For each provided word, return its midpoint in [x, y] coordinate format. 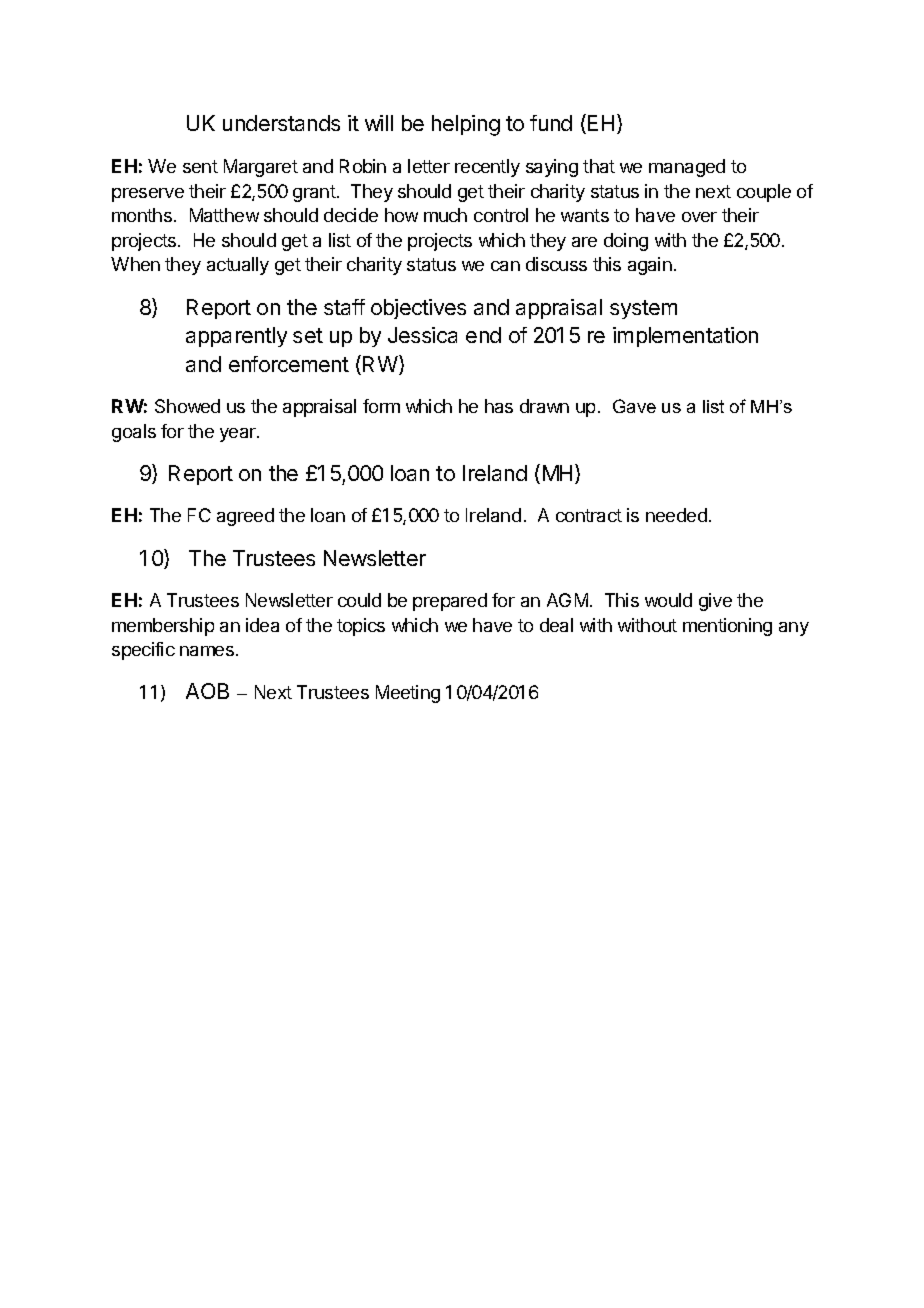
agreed [245, 517]
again [650, 266]
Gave [634, 406]
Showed [187, 406]
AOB [207, 691]
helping [466, 125]
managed [687, 168]
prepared [450, 602]
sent [200, 166]
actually [238, 266]
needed [676, 515]
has [499, 406]
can [505, 266]
